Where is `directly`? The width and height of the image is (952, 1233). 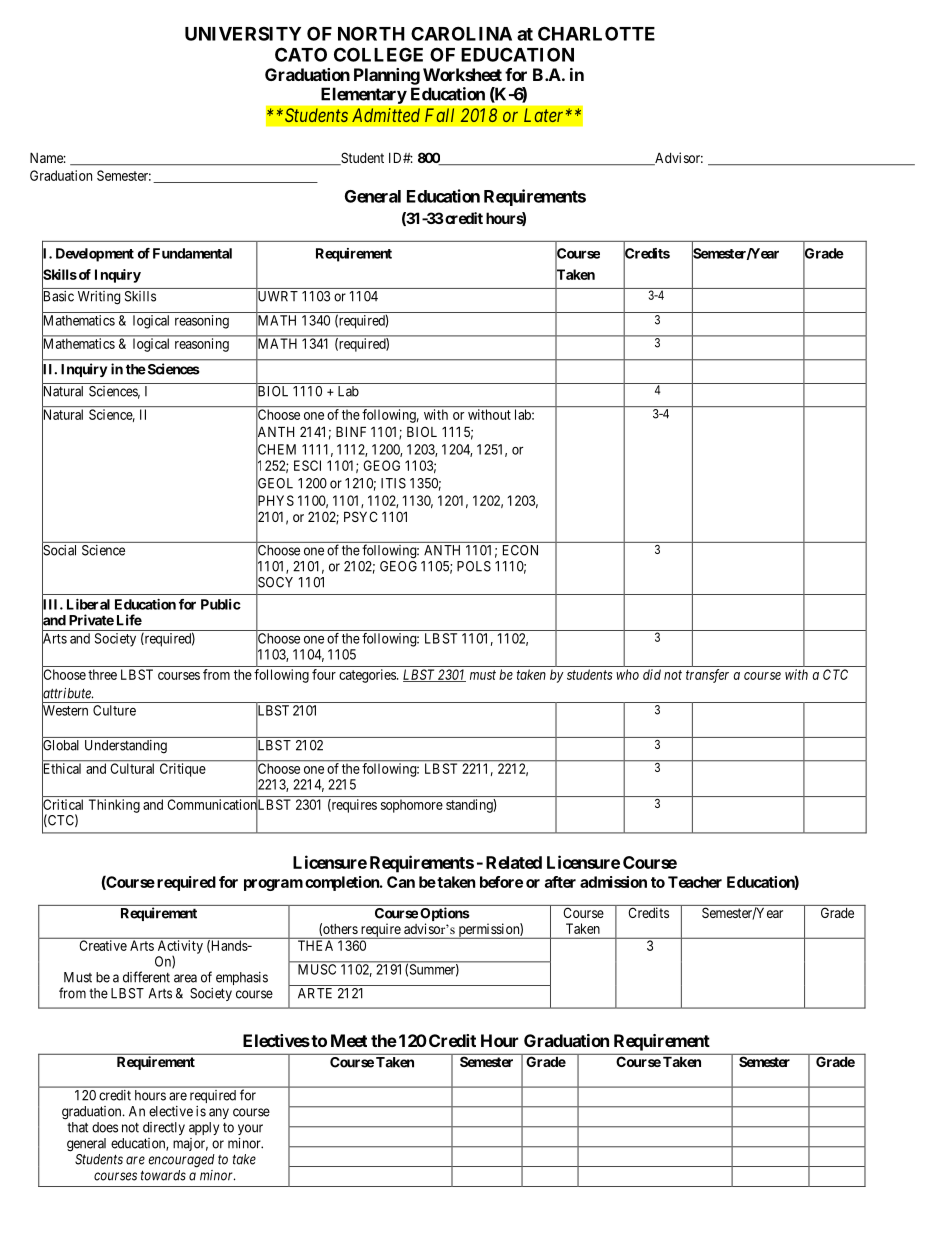
directly is located at coordinates (164, 1128).
